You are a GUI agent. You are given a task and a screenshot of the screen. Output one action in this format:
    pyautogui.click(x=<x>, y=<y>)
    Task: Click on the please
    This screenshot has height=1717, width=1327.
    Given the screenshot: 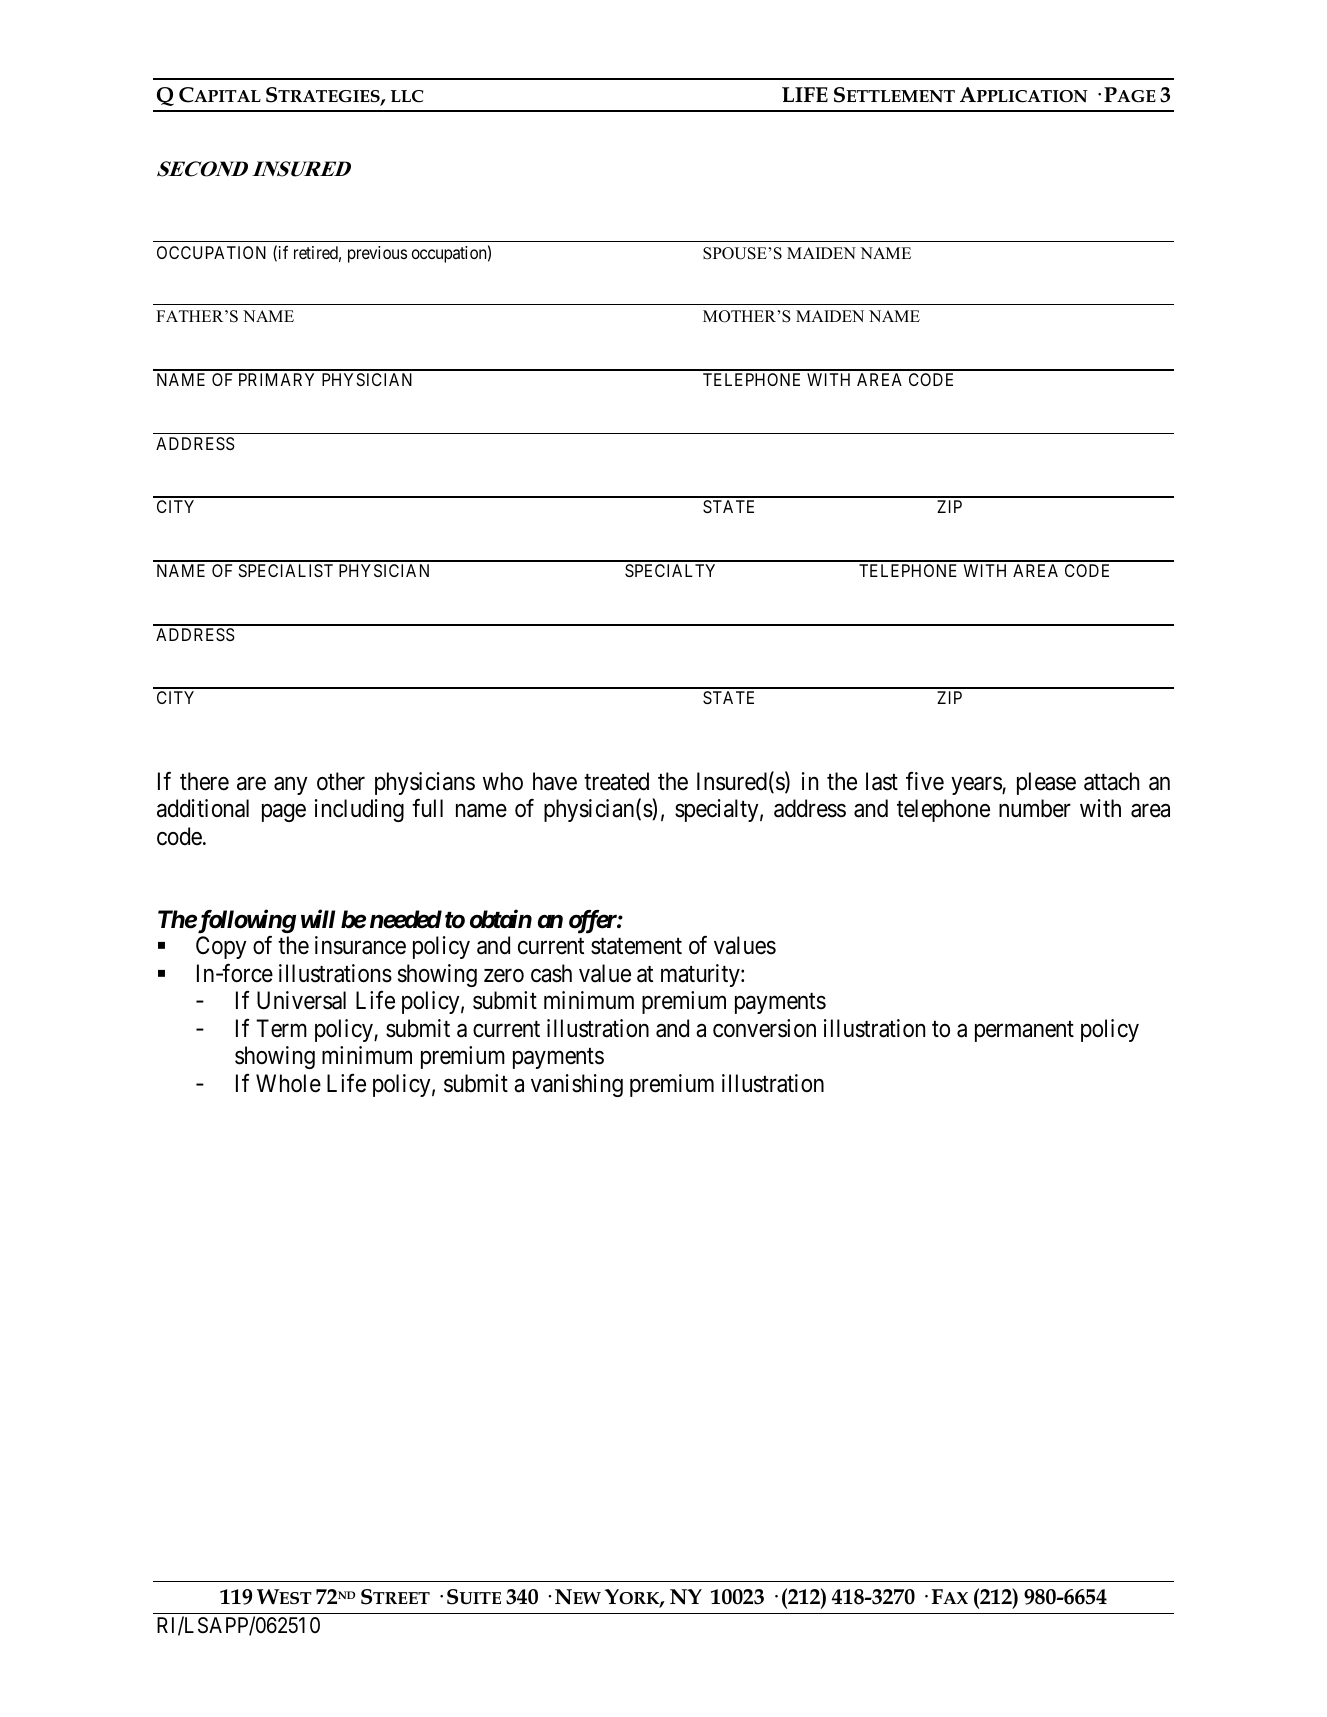 What is the action you would take?
    pyautogui.click(x=1046, y=783)
